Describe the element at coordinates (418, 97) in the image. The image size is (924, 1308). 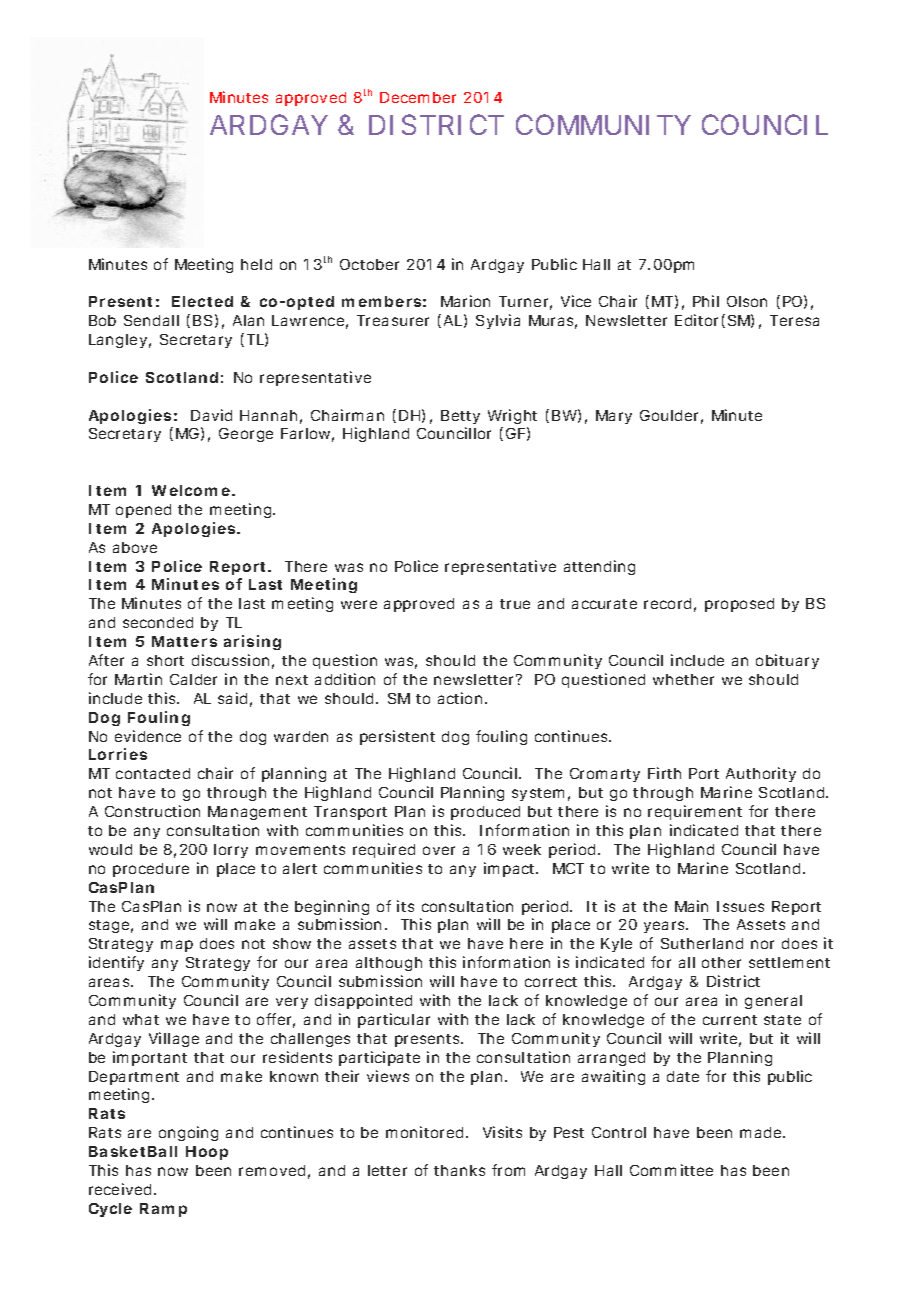
I see `December` at that location.
